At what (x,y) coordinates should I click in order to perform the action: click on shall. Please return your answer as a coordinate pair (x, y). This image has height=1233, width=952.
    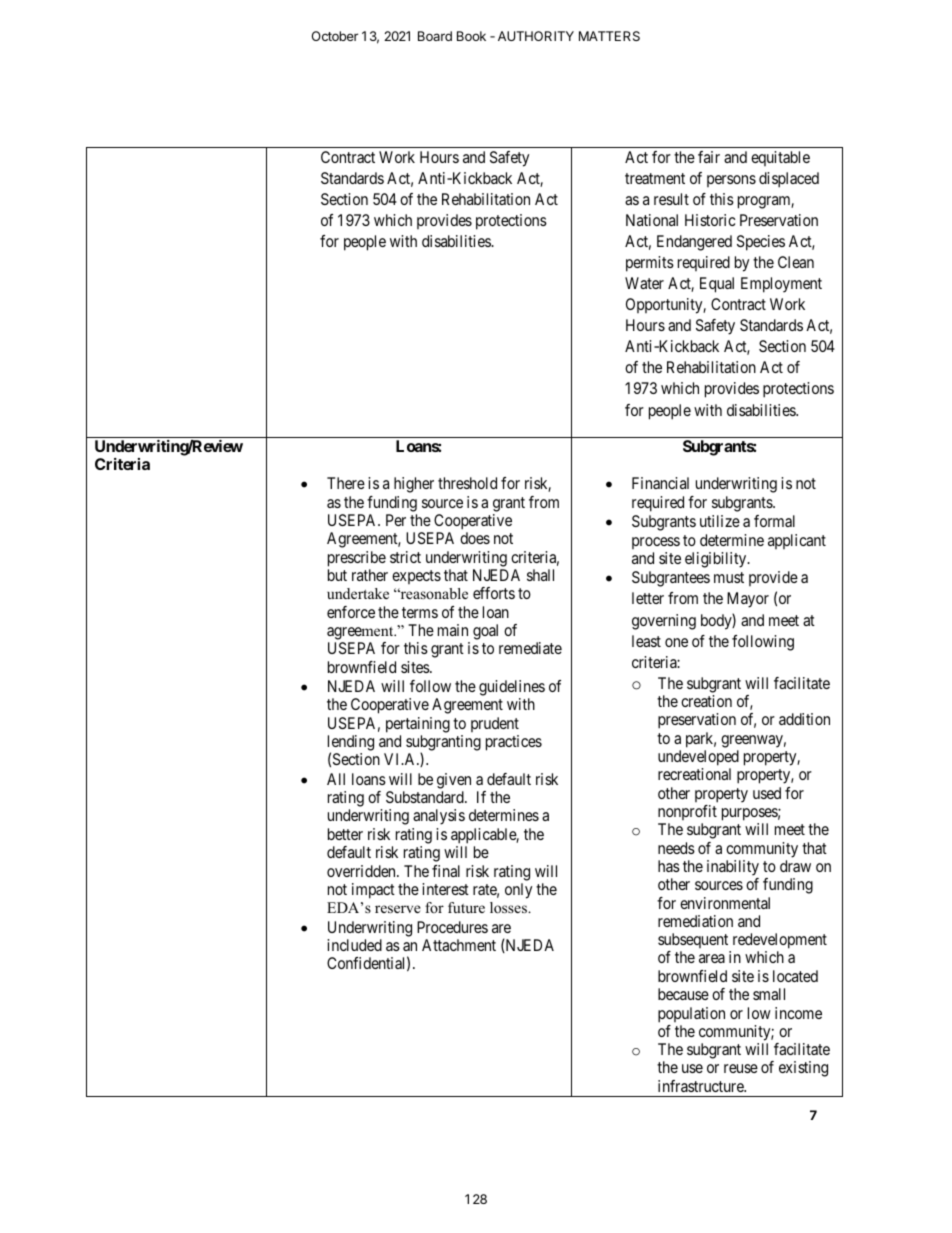
    Looking at the image, I should click on (540, 575).
